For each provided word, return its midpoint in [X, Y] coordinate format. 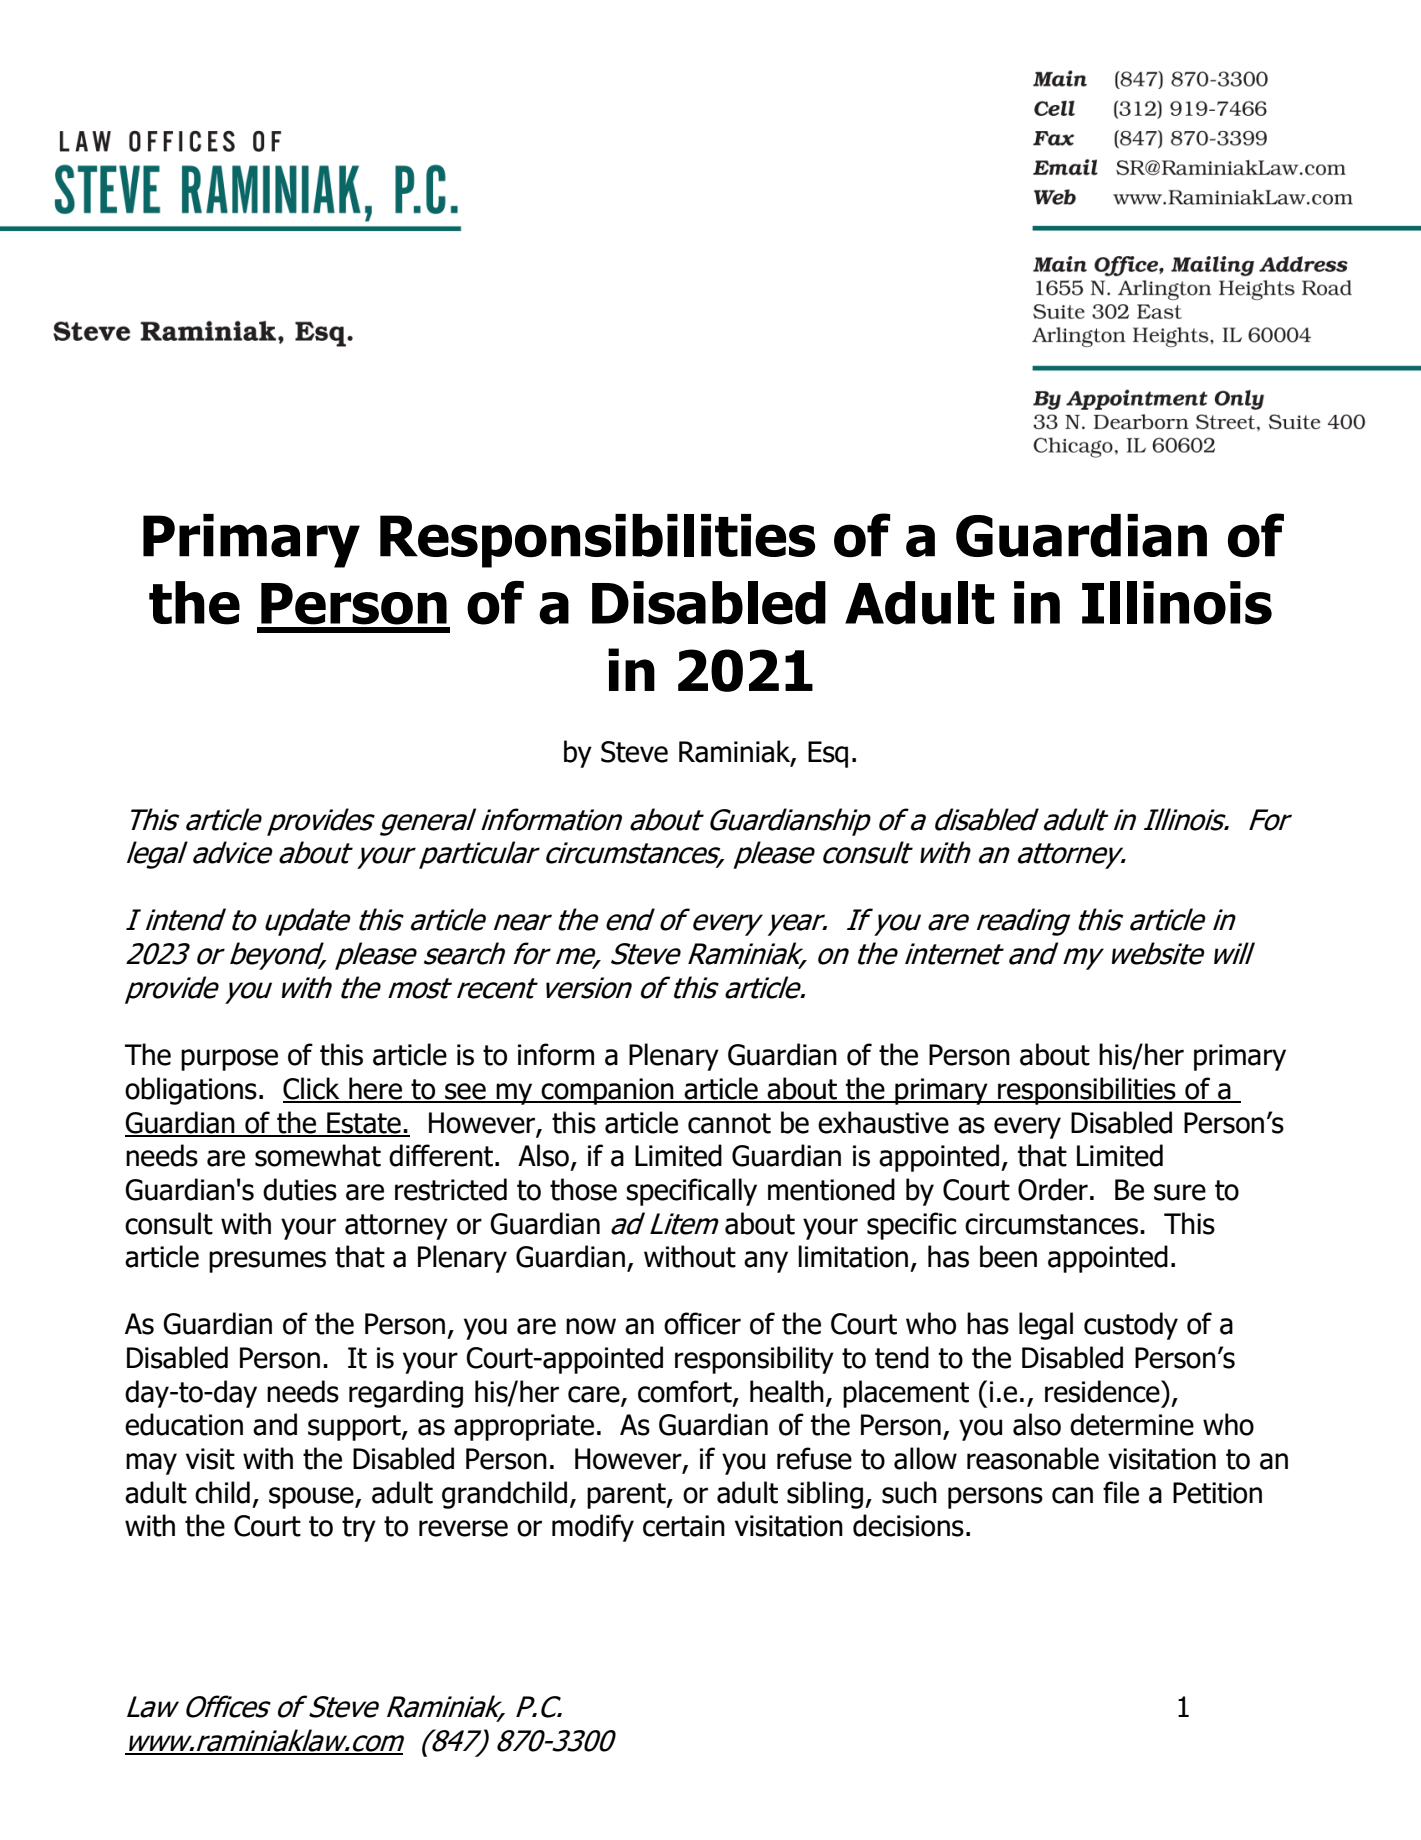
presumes [267, 1262]
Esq [828, 754]
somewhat [318, 1155]
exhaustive [883, 1122]
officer [702, 1323]
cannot [729, 1123]
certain [684, 1526]
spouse [312, 1498]
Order [1053, 1189]
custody [1131, 1326]
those [583, 1189]
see [465, 1092]
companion [608, 1091]
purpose [229, 1060]
